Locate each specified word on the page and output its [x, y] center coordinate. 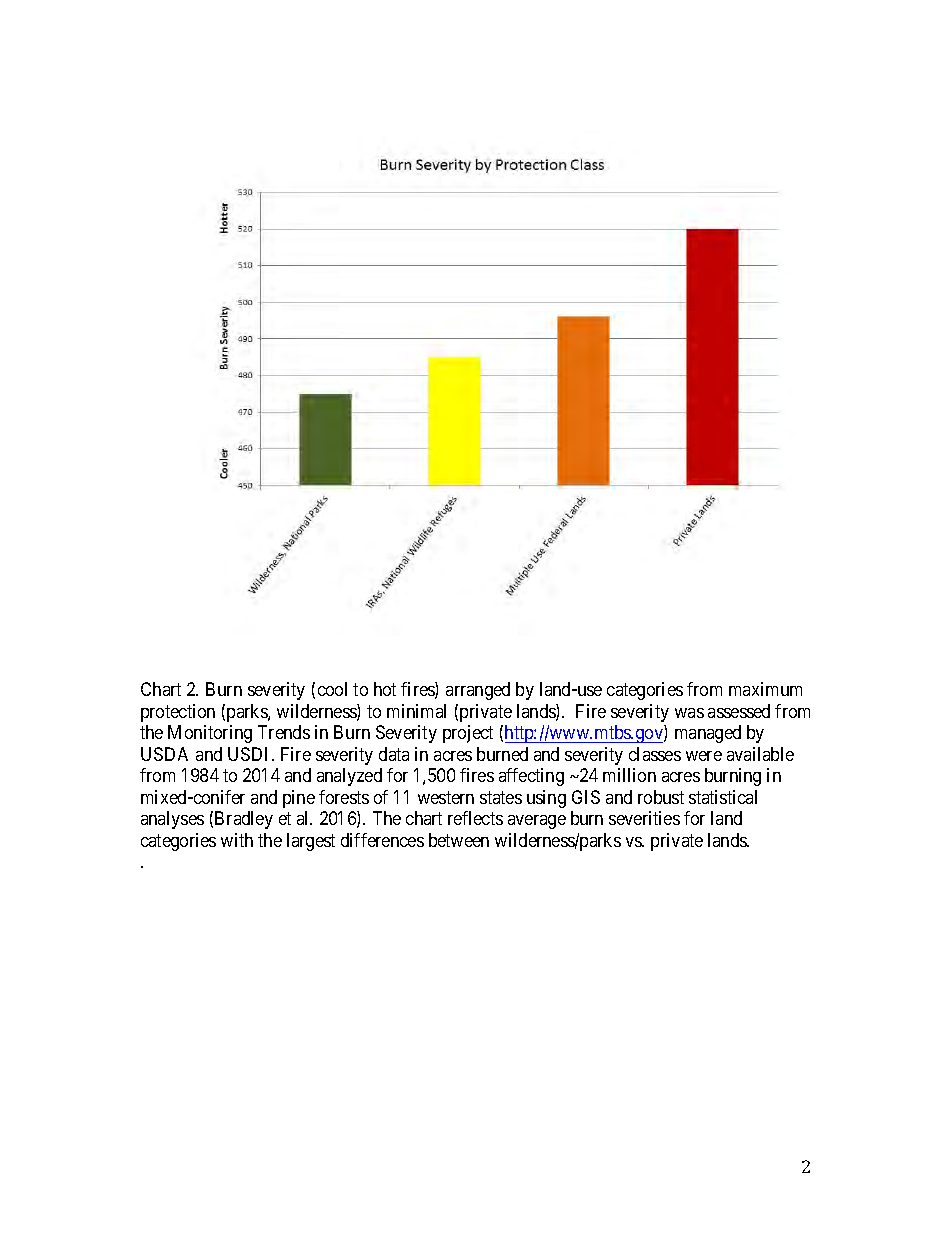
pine [299, 799]
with [237, 840]
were [704, 756]
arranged [478, 691]
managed [708, 734]
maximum [765, 689]
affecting [531, 777]
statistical [723, 797]
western [446, 797]
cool [332, 689]
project [468, 734]
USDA [164, 754]
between [459, 840]
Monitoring [210, 734]
